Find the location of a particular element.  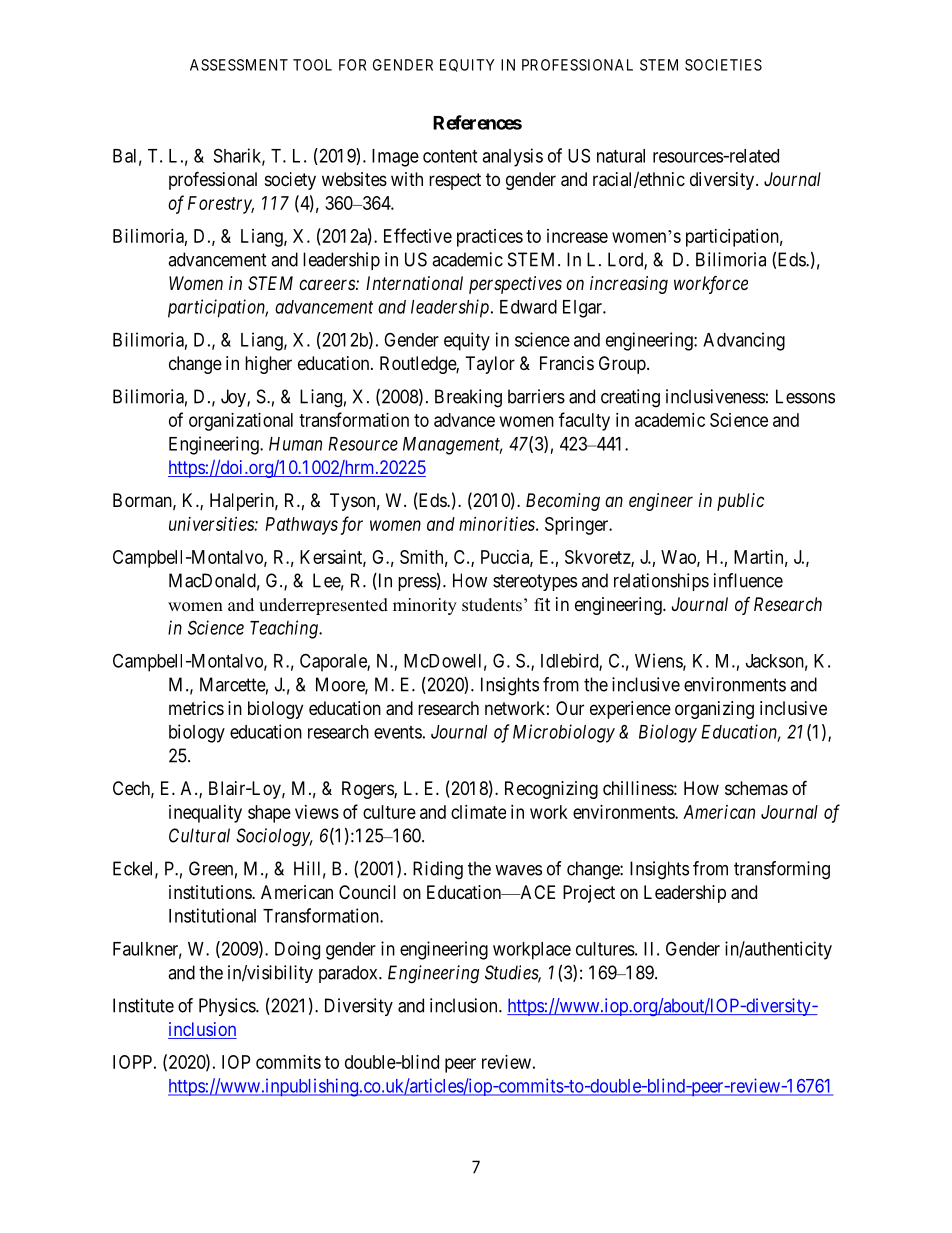

Pathways is located at coordinates (301, 526).
